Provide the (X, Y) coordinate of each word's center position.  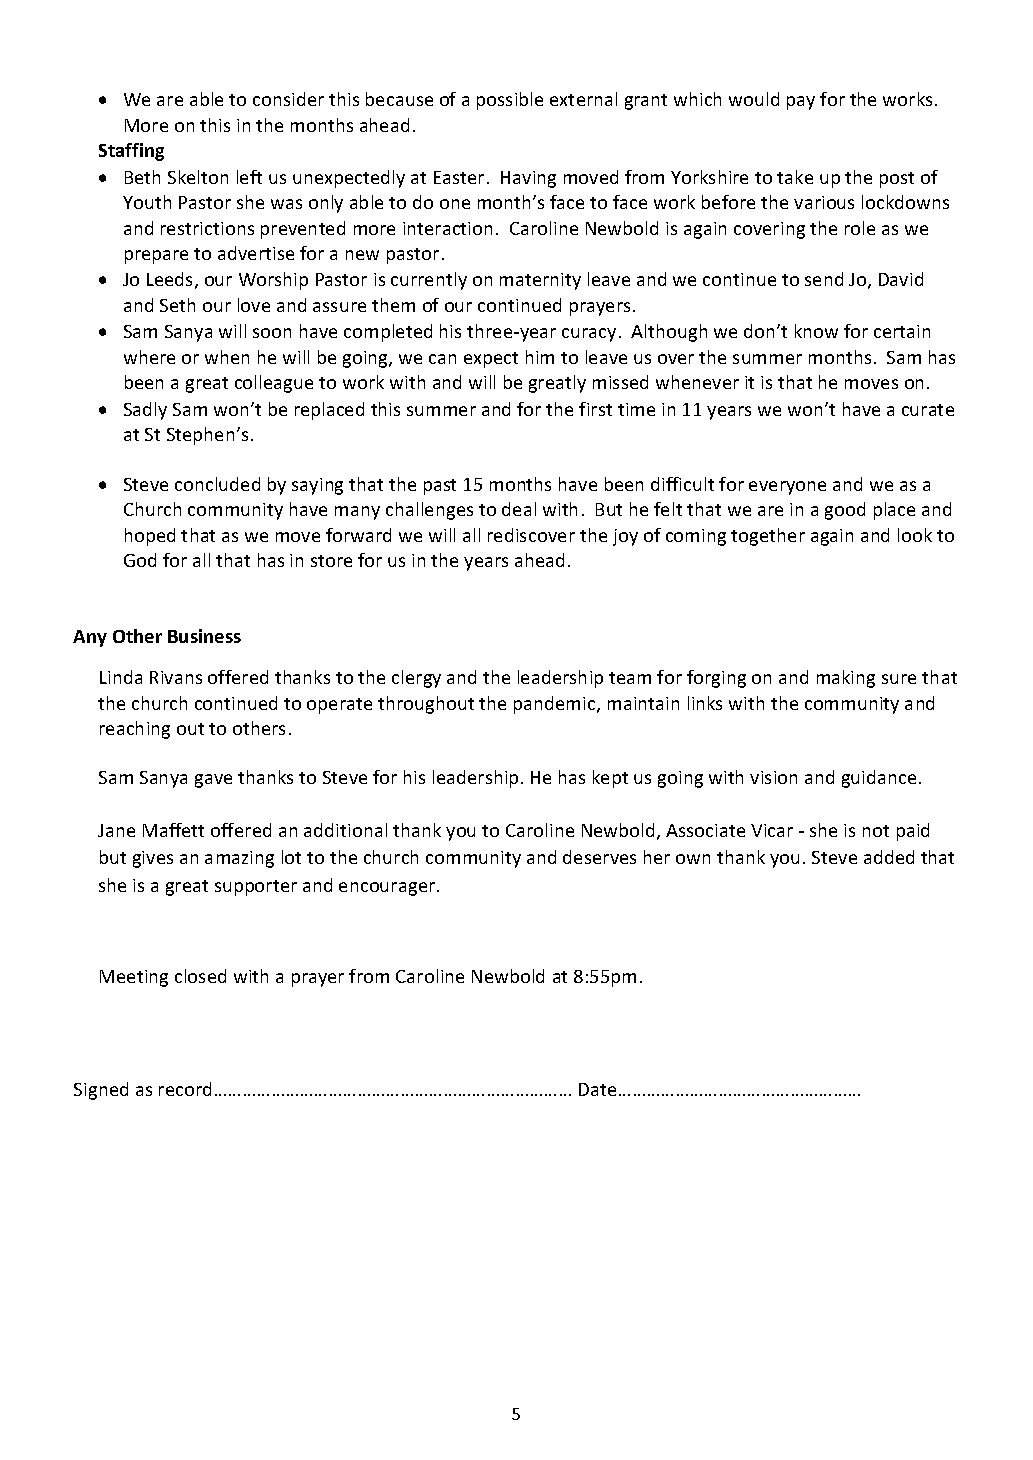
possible (510, 101)
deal (519, 509)
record (185, 1089)
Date (597, 1089)
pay (801, 103)
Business (204, 636)
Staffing (131, 152)
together (768, 537)
